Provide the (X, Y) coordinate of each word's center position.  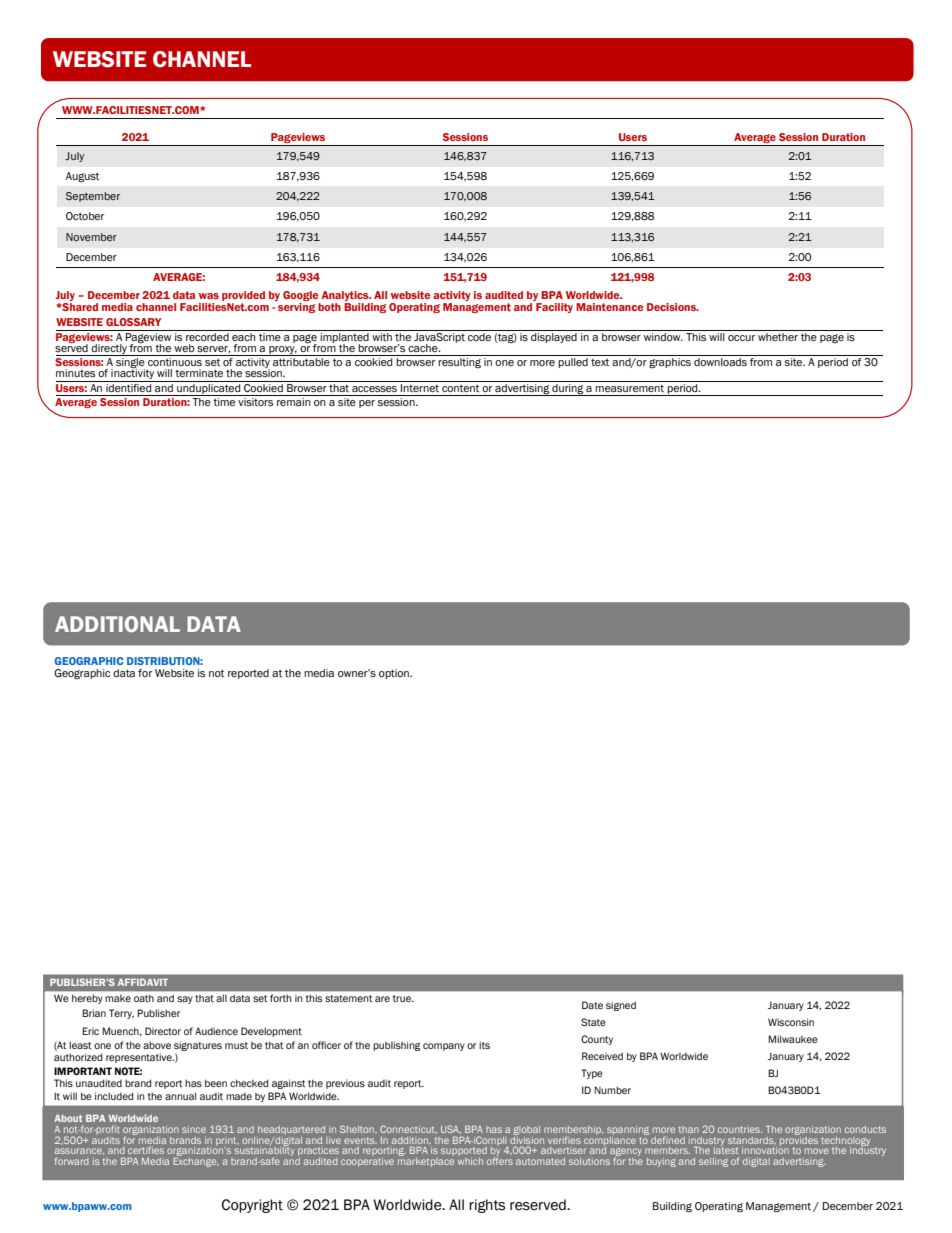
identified (129, 386)
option (395, 674)
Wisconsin (791, 1022)
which (470, 1161)
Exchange (196, 1162)
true (403, 998)
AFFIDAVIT (143, 982)
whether (778, 337)
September (93, 197)
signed (621, 1006)
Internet (420, 386)
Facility (553, 306)
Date (592, 1005)
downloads (720, 362)
